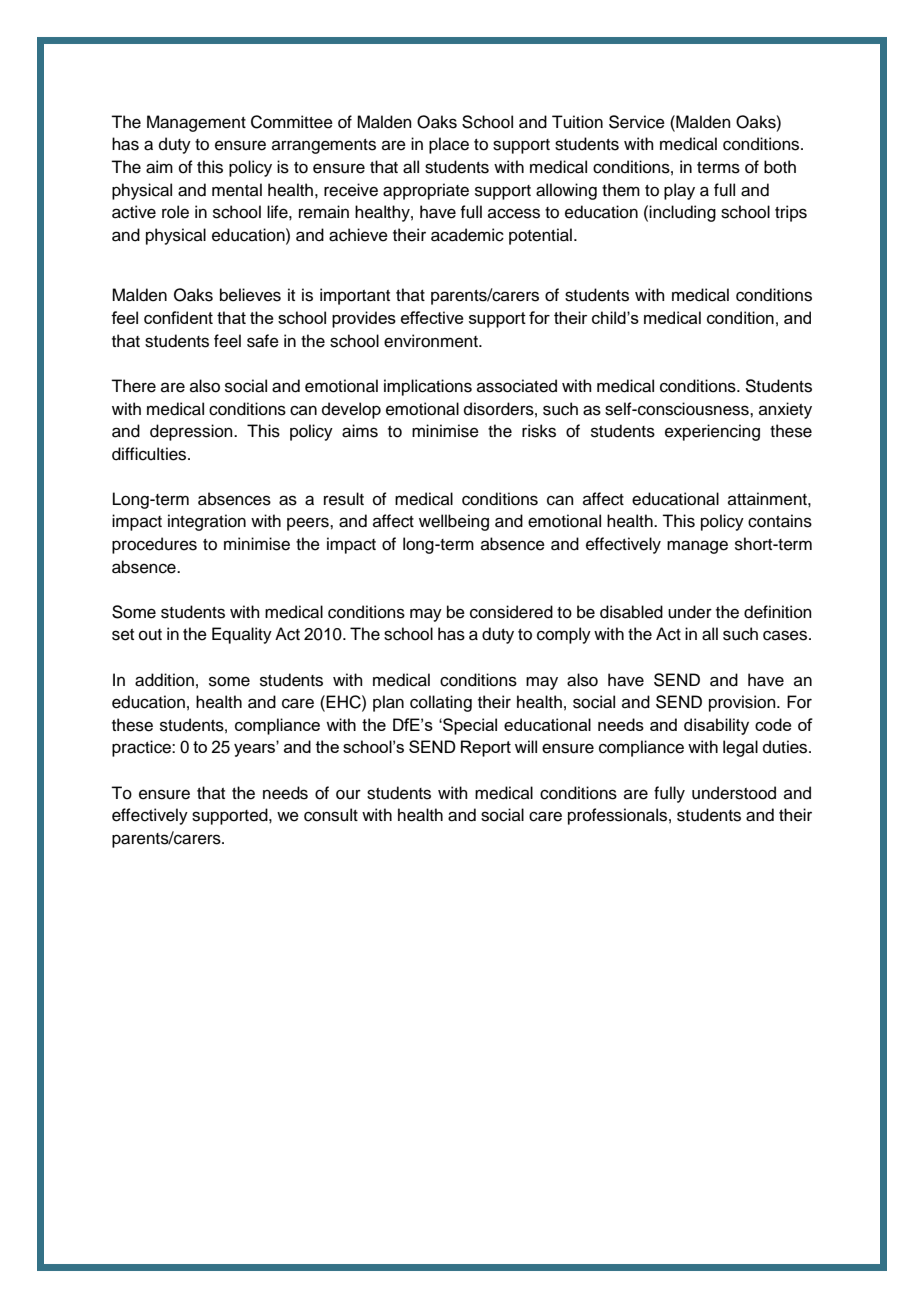  I want to click on mental, so click(237, 190).
